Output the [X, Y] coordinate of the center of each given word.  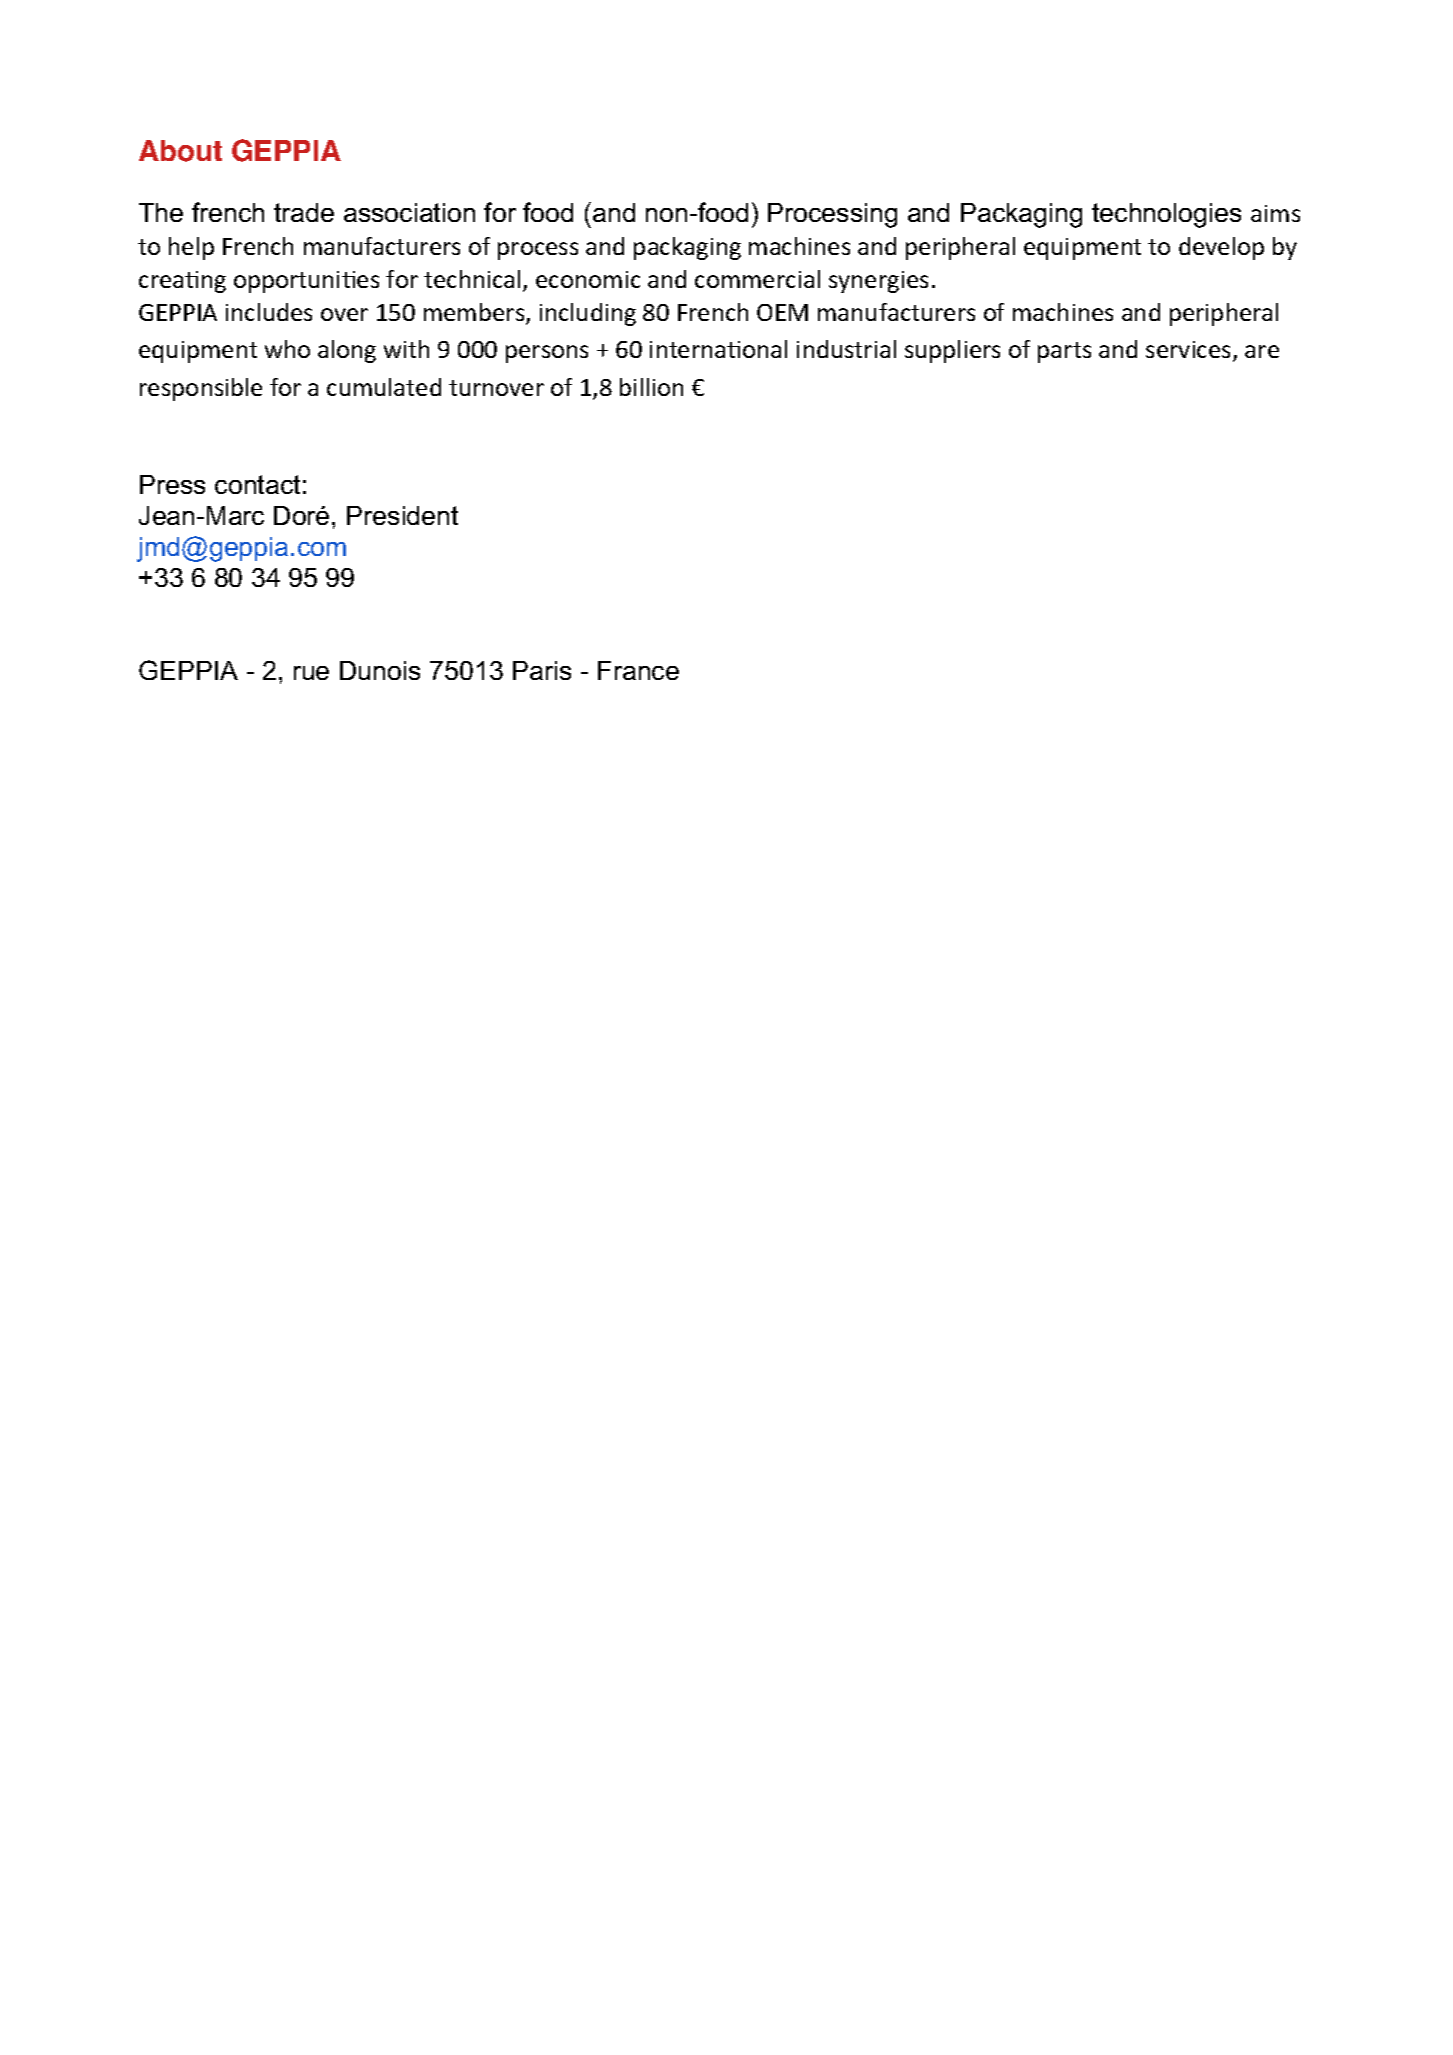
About [180, 151]
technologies [1166, 215]
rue [311, 673]
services [1190, 351]
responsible [201, 389]
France [638, 670]
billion [651, 387]
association [409, 212]
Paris [542, 670]
